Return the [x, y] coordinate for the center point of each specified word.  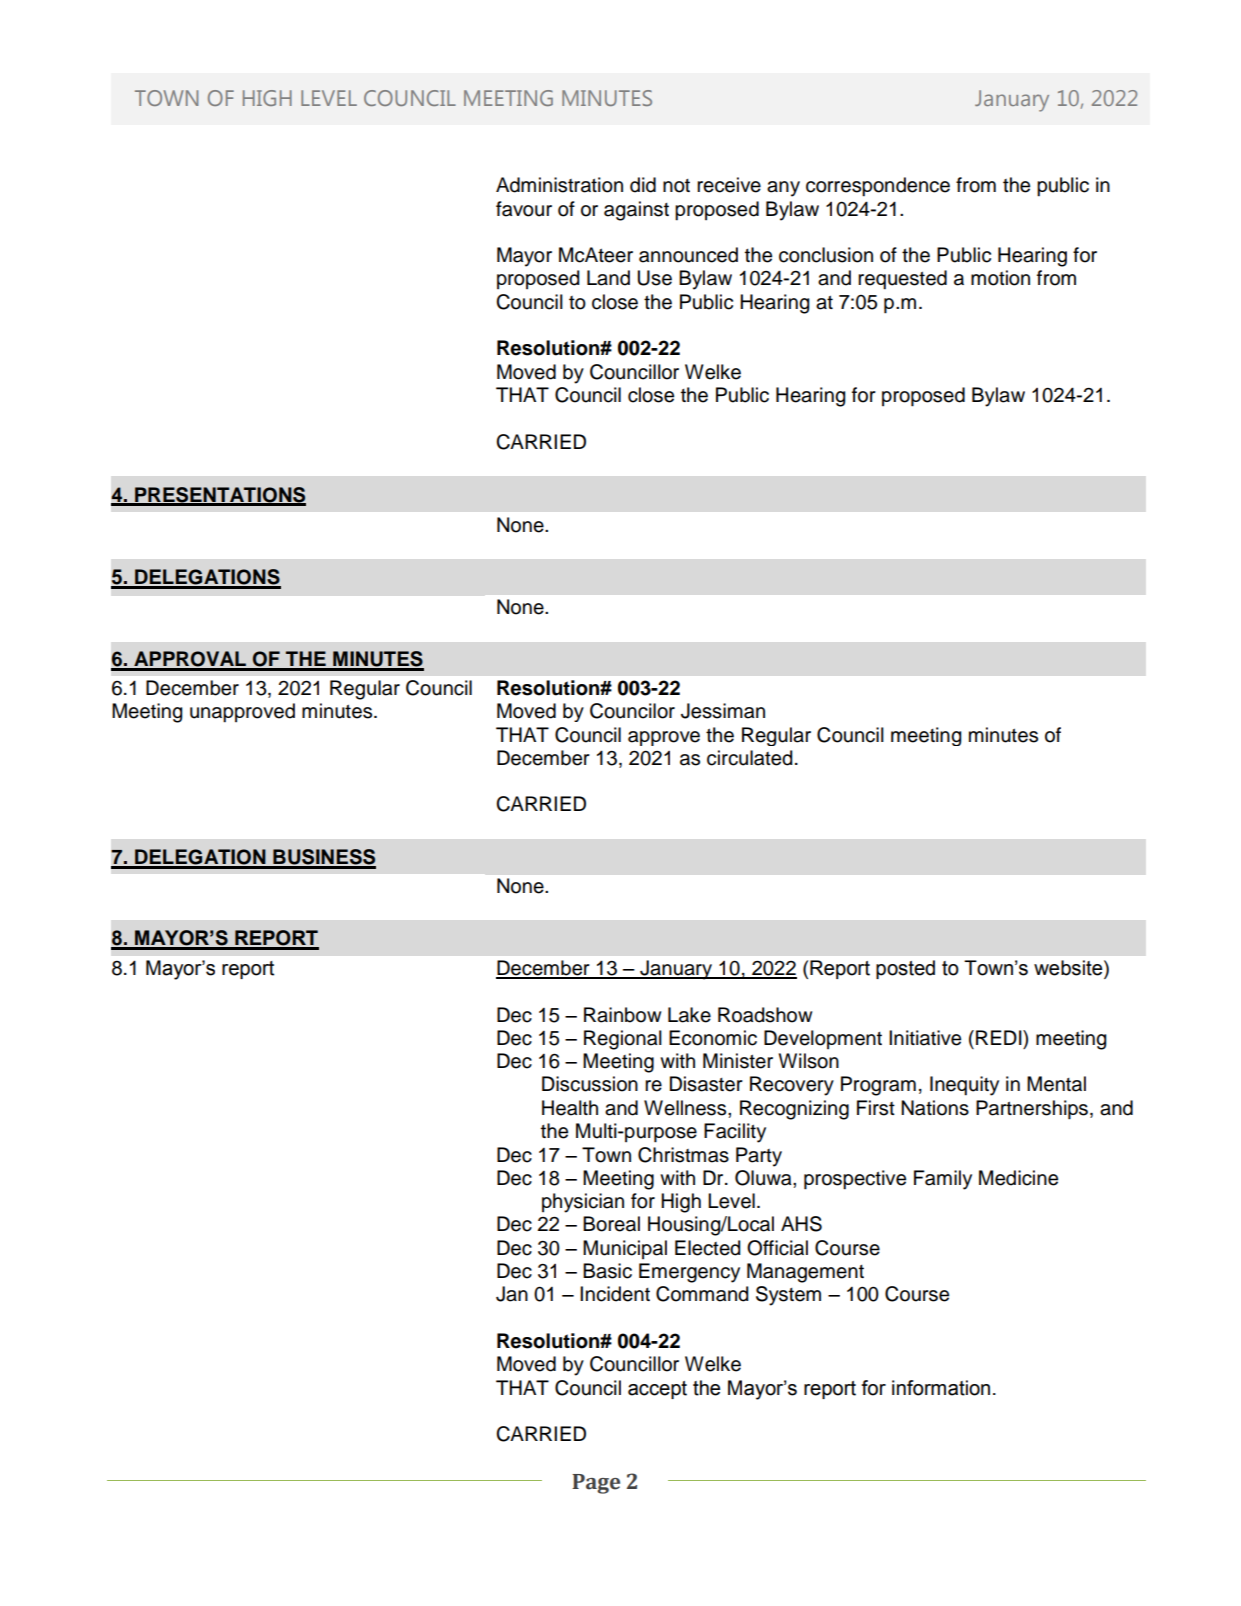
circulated [750, 758]
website [1069, 969]
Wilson [808, 1061]
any [783, 189]
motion [1000, 278]
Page [596, 1484]
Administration [559, 185]
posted [905, 969]
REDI [1000, 1037]
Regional [623, 1040]
